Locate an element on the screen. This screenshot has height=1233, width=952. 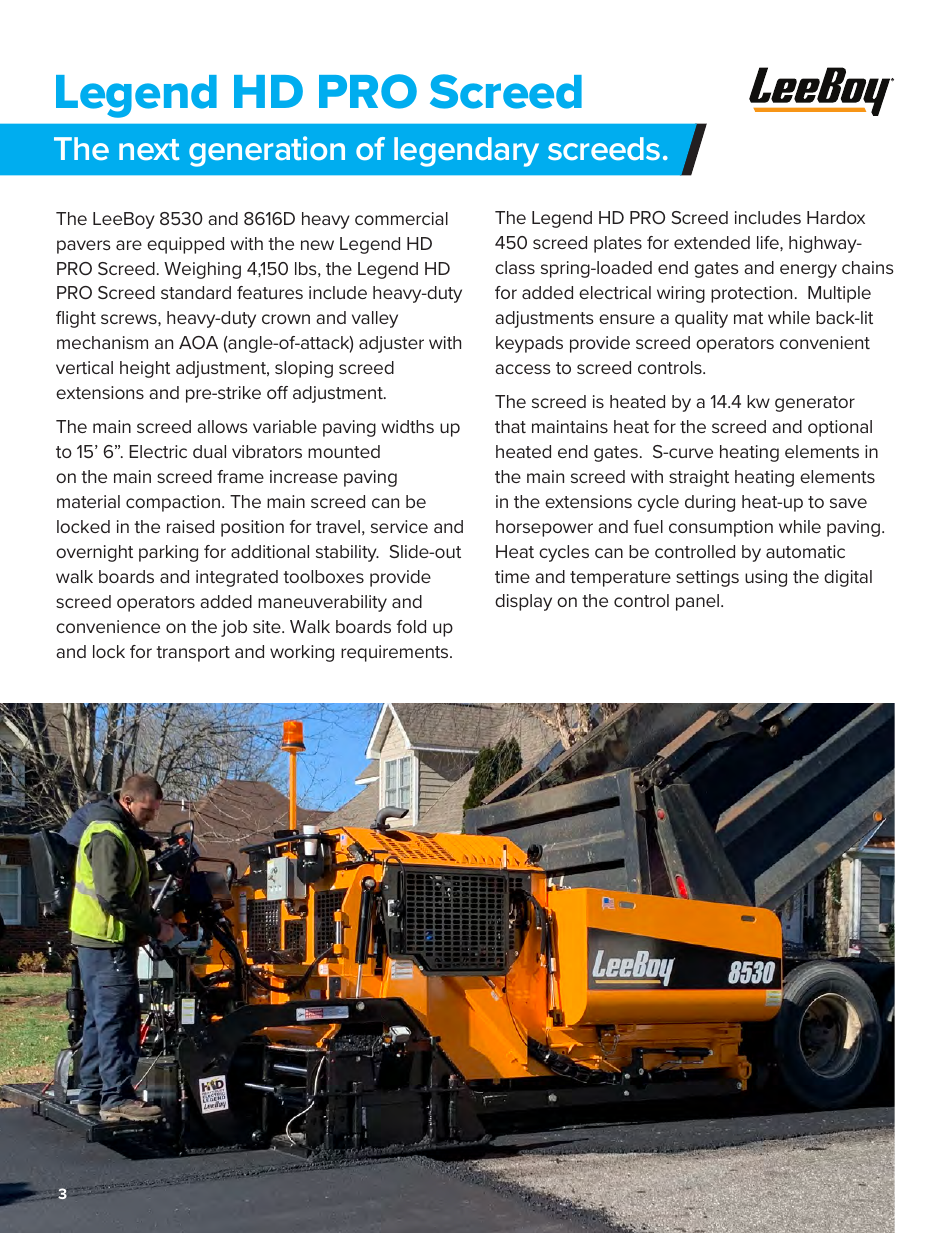
generator is located at coordinates (815, 404).
